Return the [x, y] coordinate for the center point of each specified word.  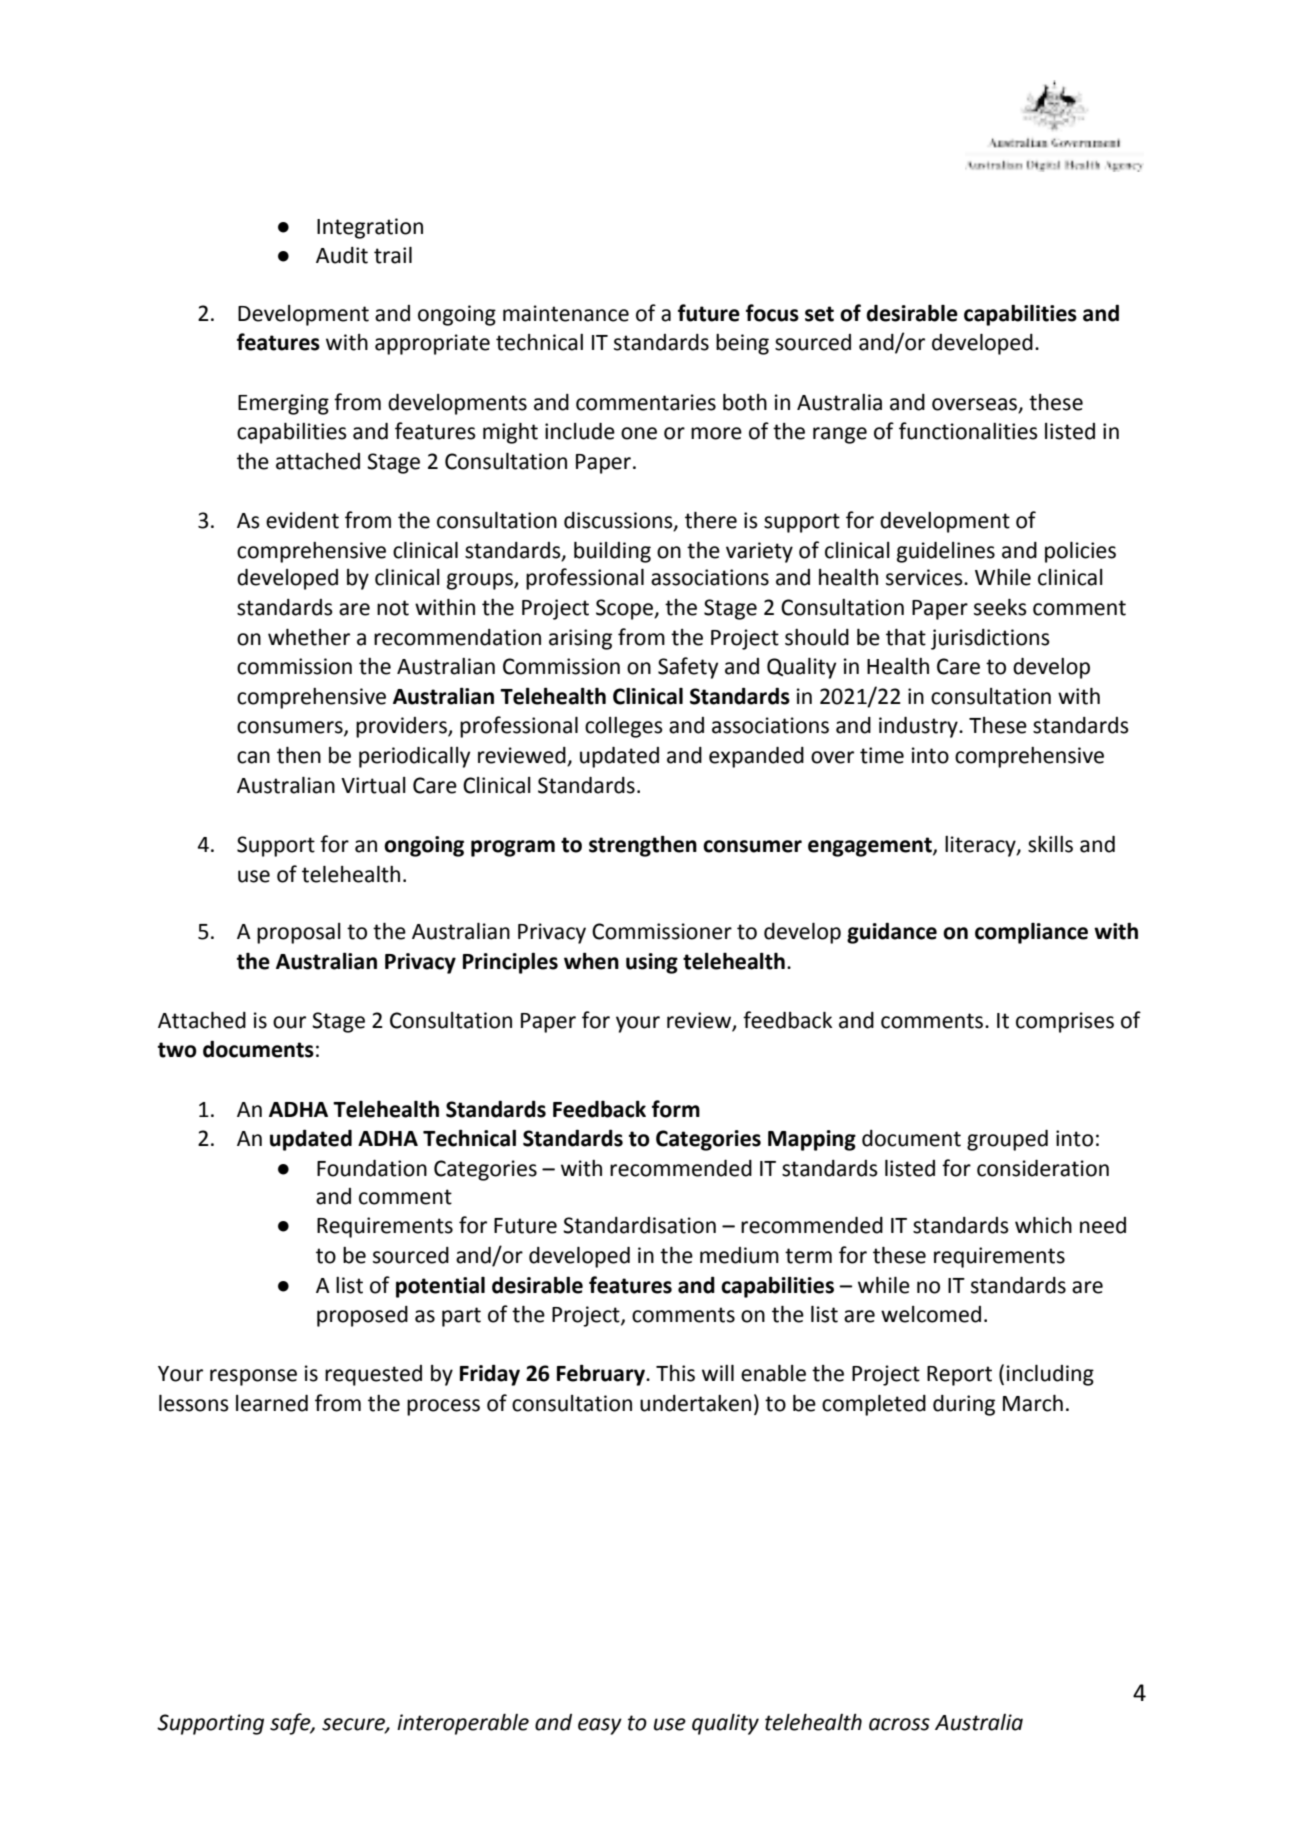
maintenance [566, 313]
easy [600, 1726]
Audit [342, 255]
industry [919, 727]
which [1043, 1225]
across [899, 1724]
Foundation [372, 1168]
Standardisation [639, 1225]
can [253, 757]
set [819, 314]
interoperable [463, 1724]
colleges [624, 727]
